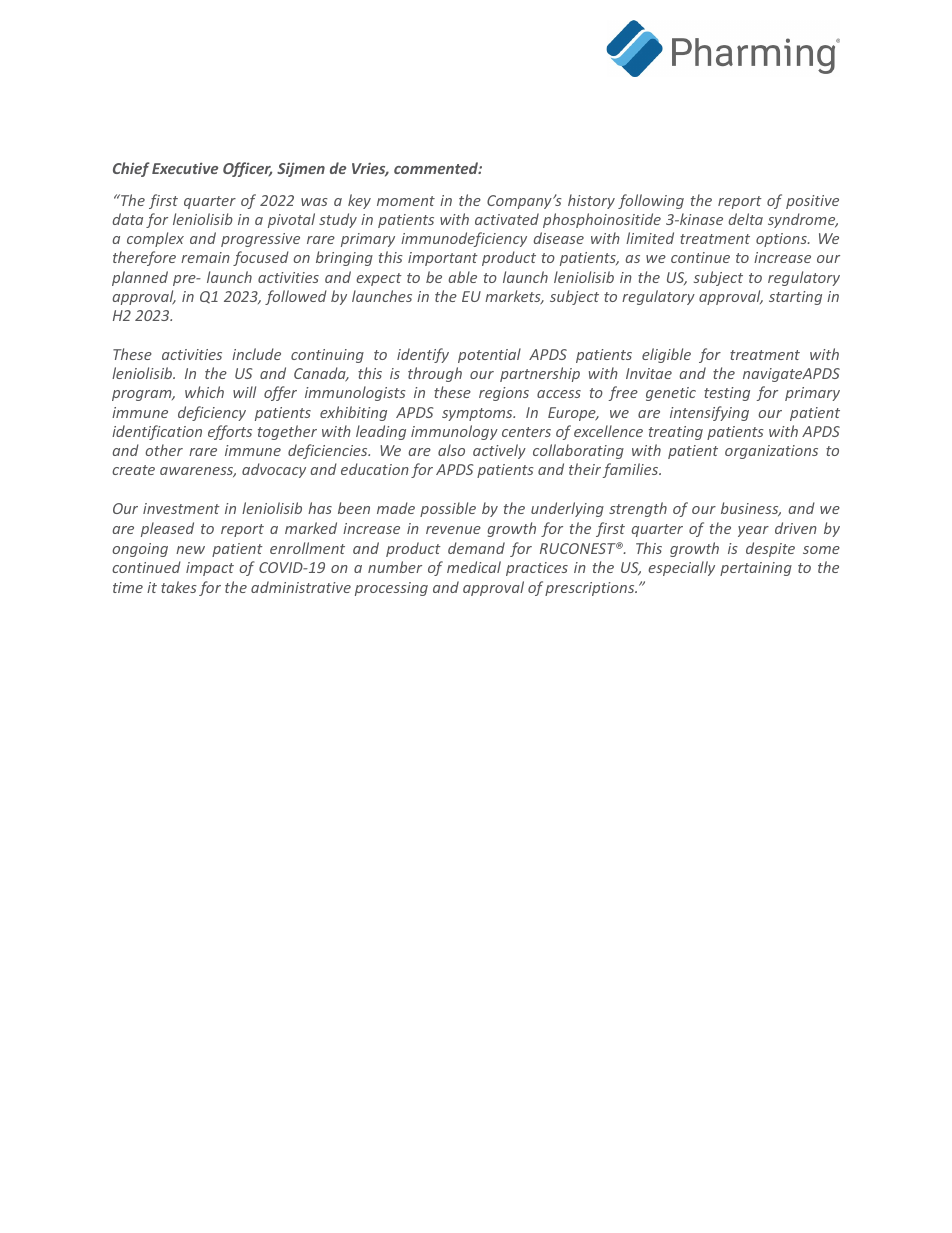  Describe the element at coordinates (274, 470) in the image. I see `advocacy` at that location.
